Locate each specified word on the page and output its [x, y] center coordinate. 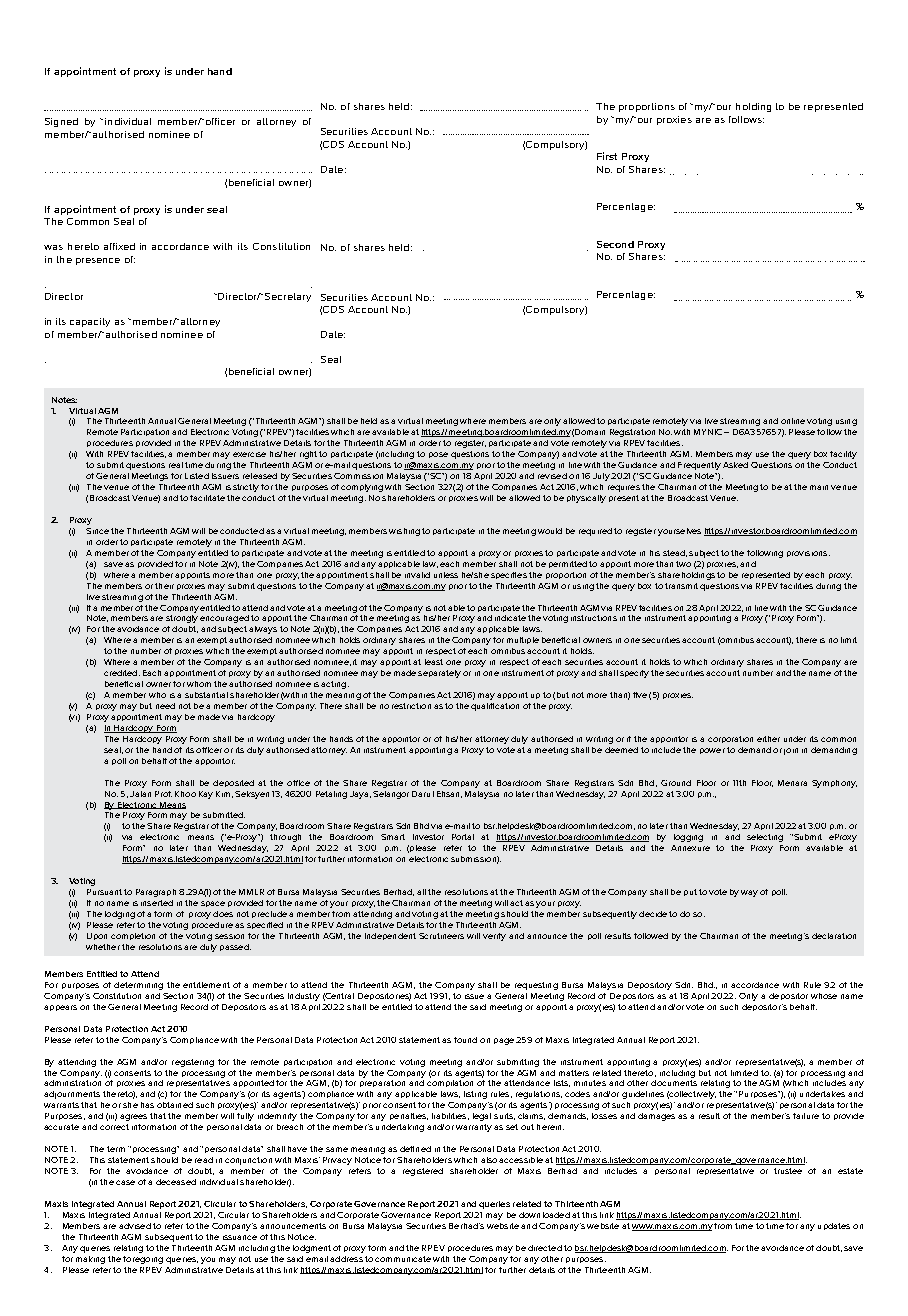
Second [615, 244]
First [607, 156]
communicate [403, 1259]
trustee [788, 1171]
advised [135, 1226]
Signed [61, 122]
